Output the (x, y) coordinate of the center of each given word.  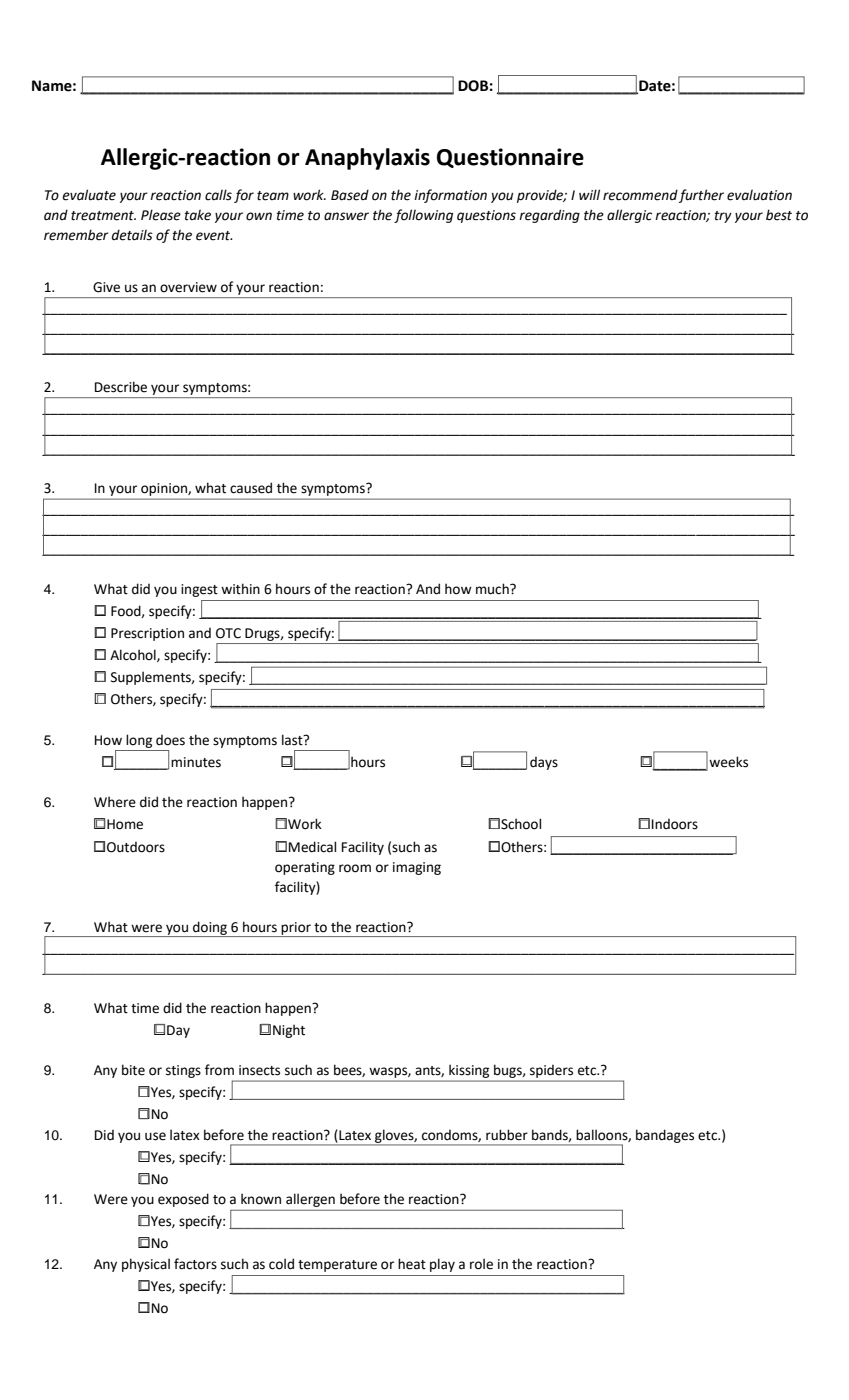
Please (161, 215)
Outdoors (136, 847)
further (701, 196)
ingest (199, 590)
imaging (417, 868)
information (450, 196)
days (544, 763)
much (493, 589)
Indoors (675, 824)
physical (146, 1265)
